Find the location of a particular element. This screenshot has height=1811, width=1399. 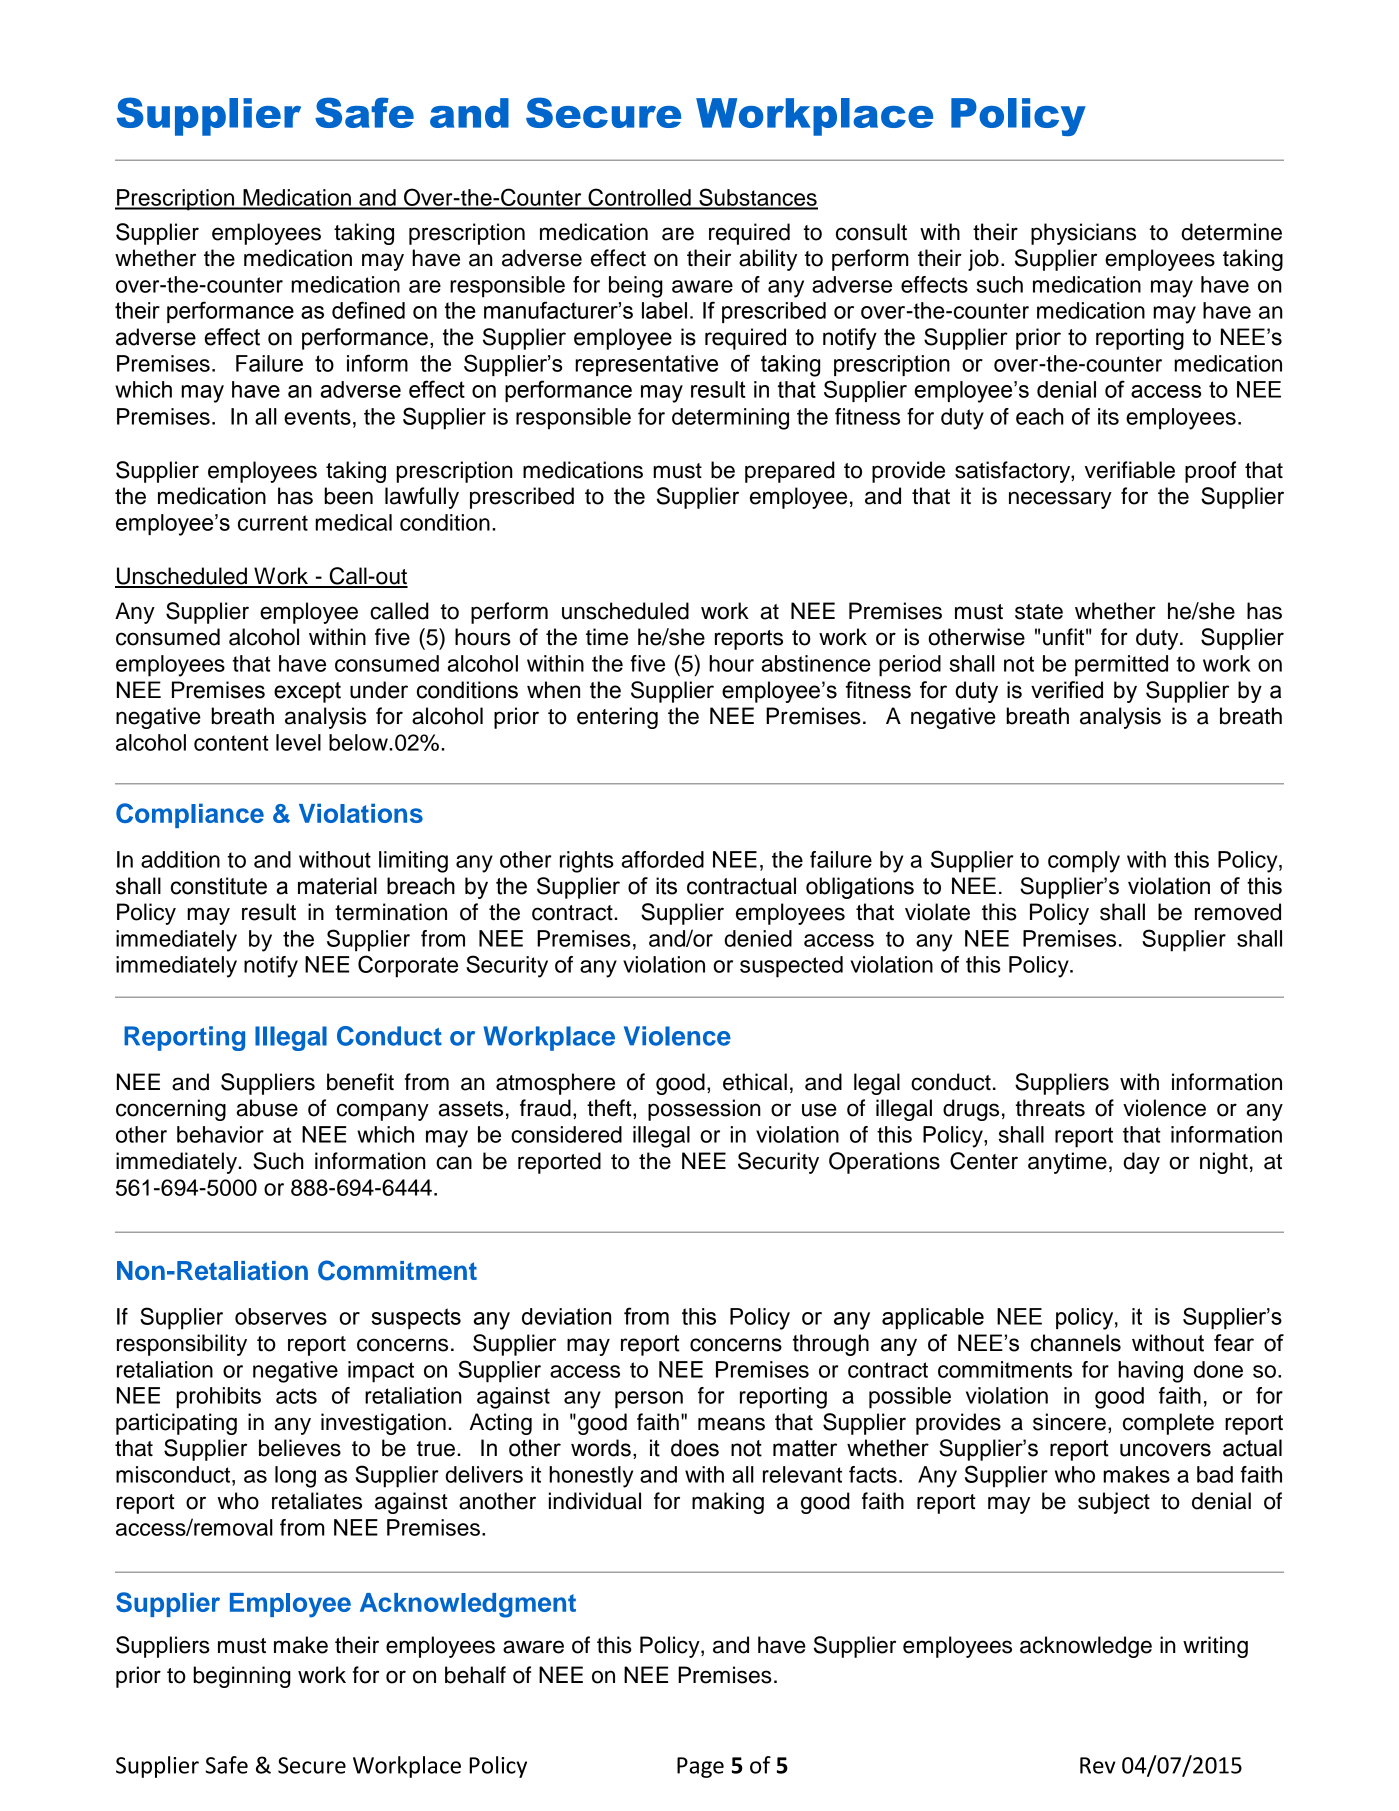

Page is located at coordinates (700, 1767).
